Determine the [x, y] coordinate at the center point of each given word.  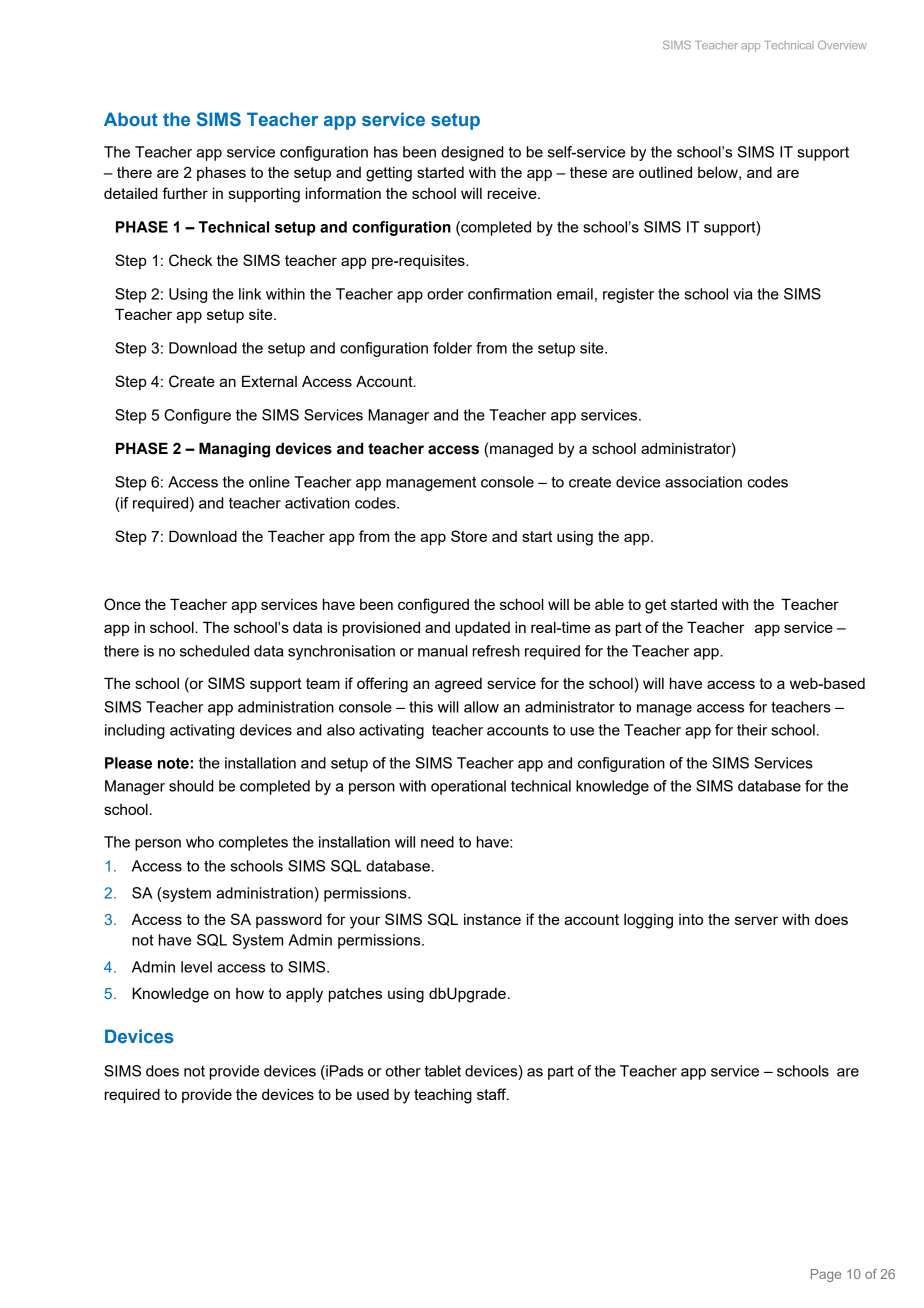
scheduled [214, 651]
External [269, 381]
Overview [842, 45]
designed [472, 153]
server [756, 920]
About [131, 119]
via [742, 294]
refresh [496, 651]
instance [492, 919]
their [752, 730]
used [373, 1094]
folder [452, 348]
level [196, 967]
